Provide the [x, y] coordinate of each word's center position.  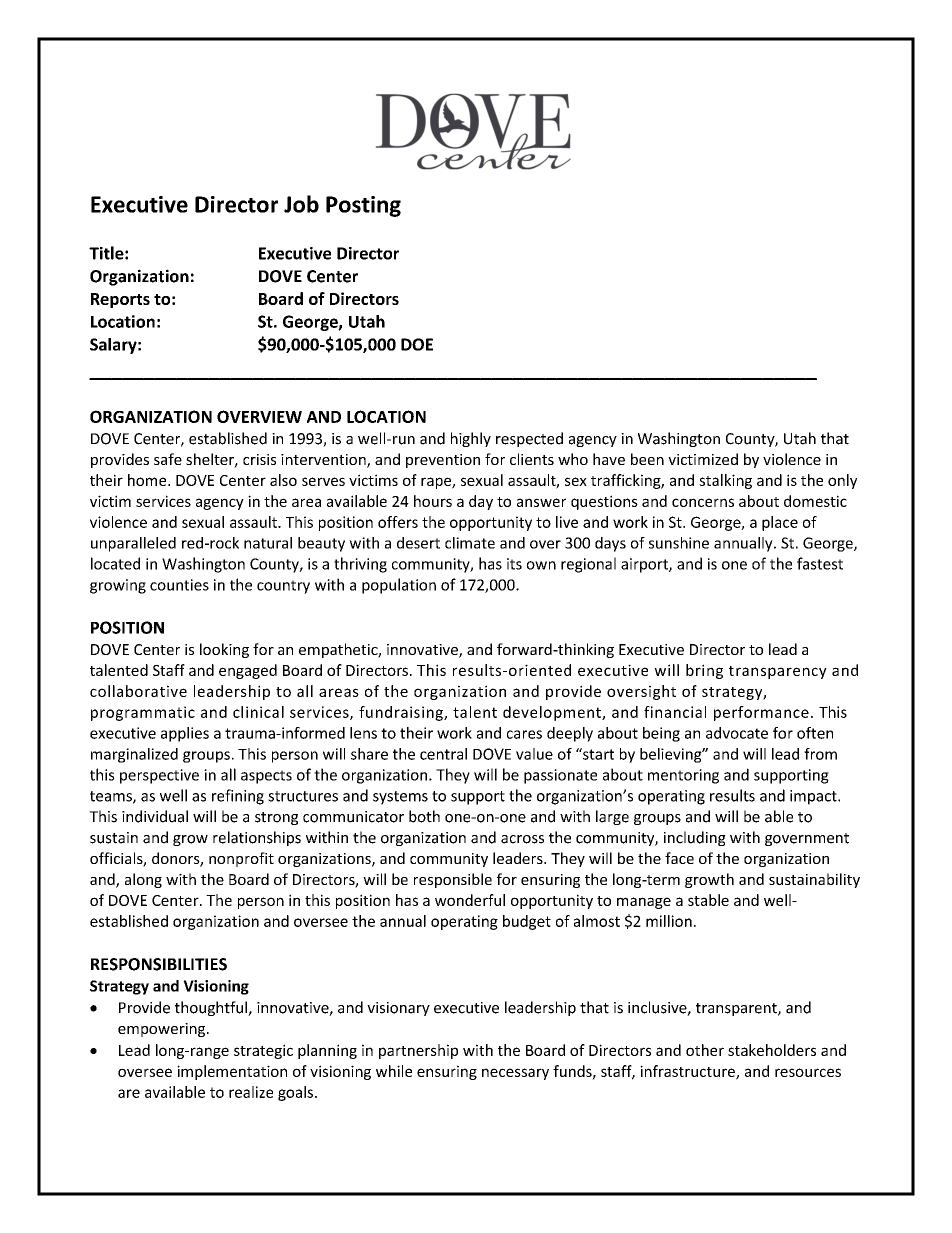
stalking [725, 481]
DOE [417, 344]
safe [168, 459]
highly [471, 439]
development [553, 713]
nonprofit [241, 859]
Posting [363, 206]
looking [224, 650]
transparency [778, 672]
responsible [453, 880]
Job [301, 204]
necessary [515, 1074]
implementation [232, 1072]
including [695, 838]
